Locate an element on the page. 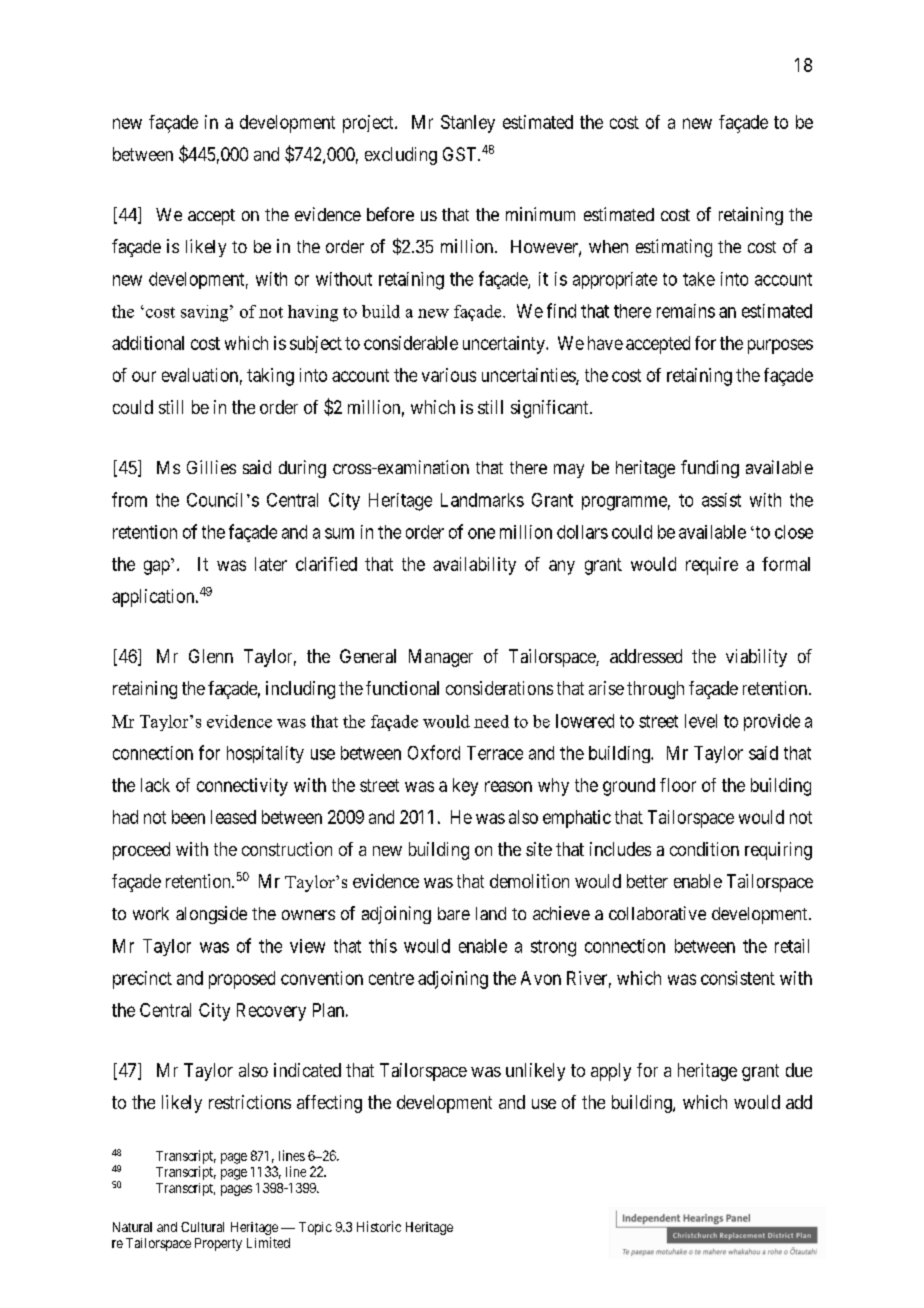 Image resolution: width=924 pixels, height=1308 pixels. from is located at coordinates (129, 499).
